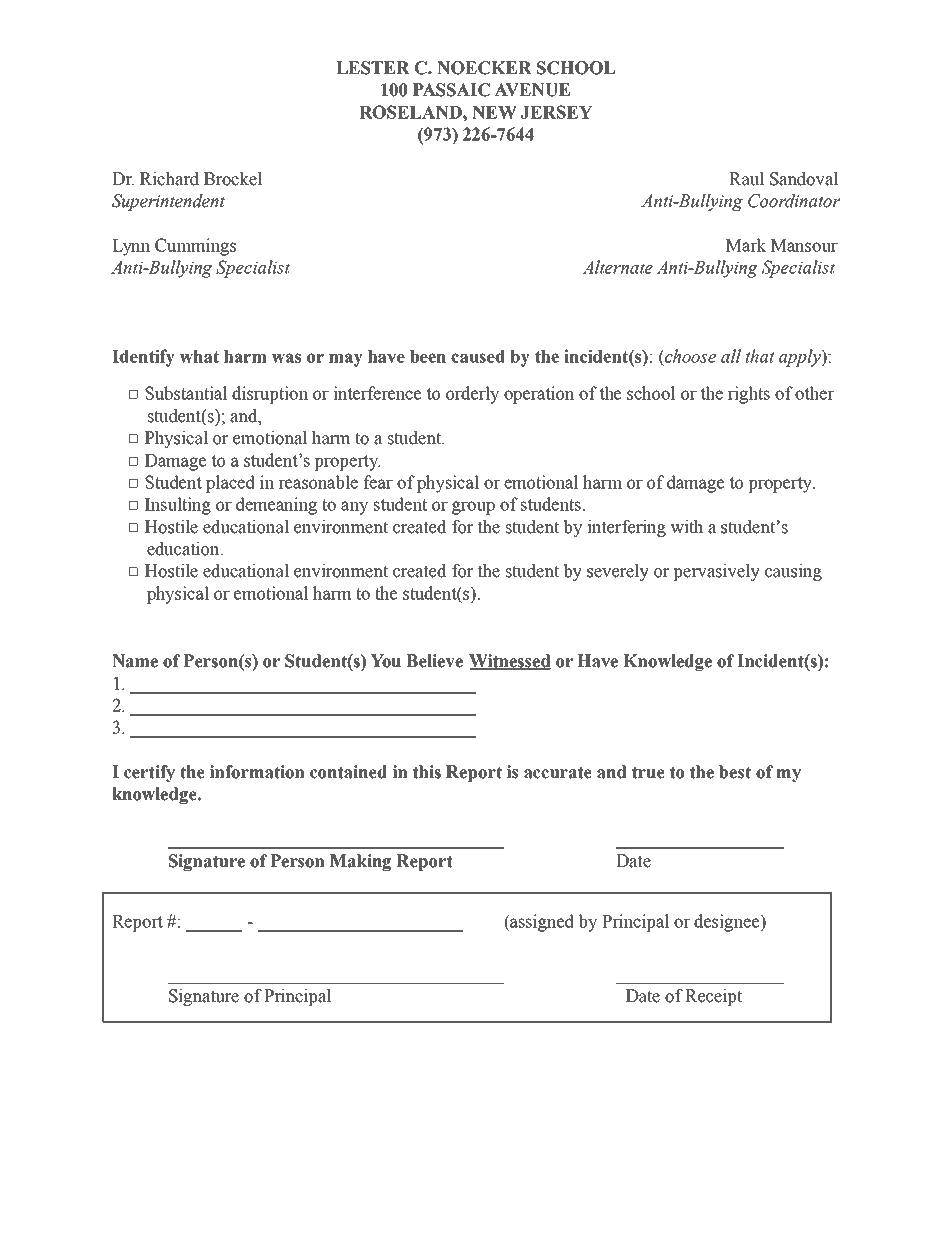 This screenshot has height=1233, width=952. What do you see at coordinates (360, 862) in the screenshot?
I see `Making` at bounding box center [360, 862].
